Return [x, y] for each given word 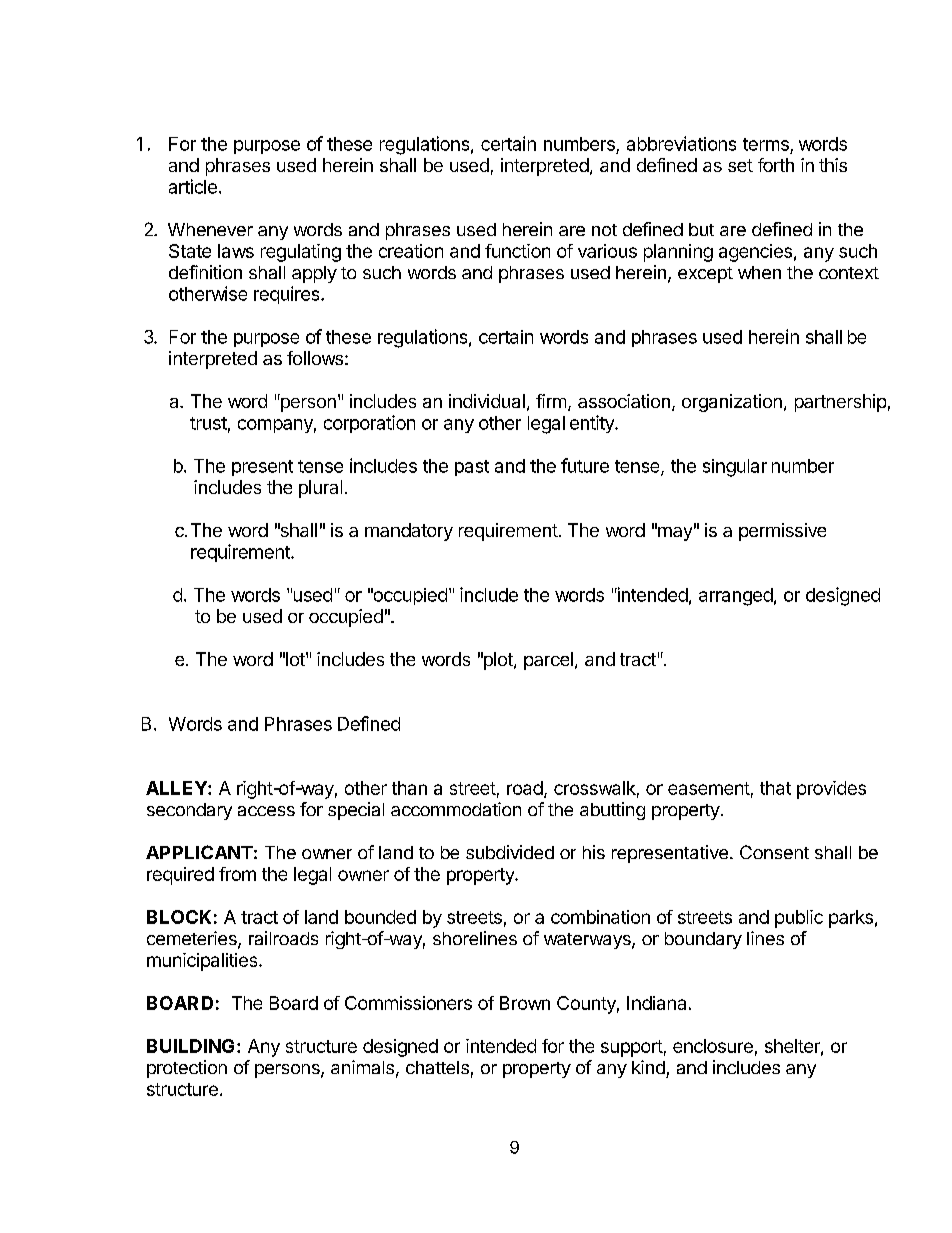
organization [732, 403]
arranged [736, 597]
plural [320, 489]
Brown [525, 1003]
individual [487, 401]
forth [776, 165]
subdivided [510, 852]
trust [208, 423]
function [517, 251]
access [266, 811]
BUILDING [190, 1046]
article [193, 186]
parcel [548, 661]
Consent [774, 852]
